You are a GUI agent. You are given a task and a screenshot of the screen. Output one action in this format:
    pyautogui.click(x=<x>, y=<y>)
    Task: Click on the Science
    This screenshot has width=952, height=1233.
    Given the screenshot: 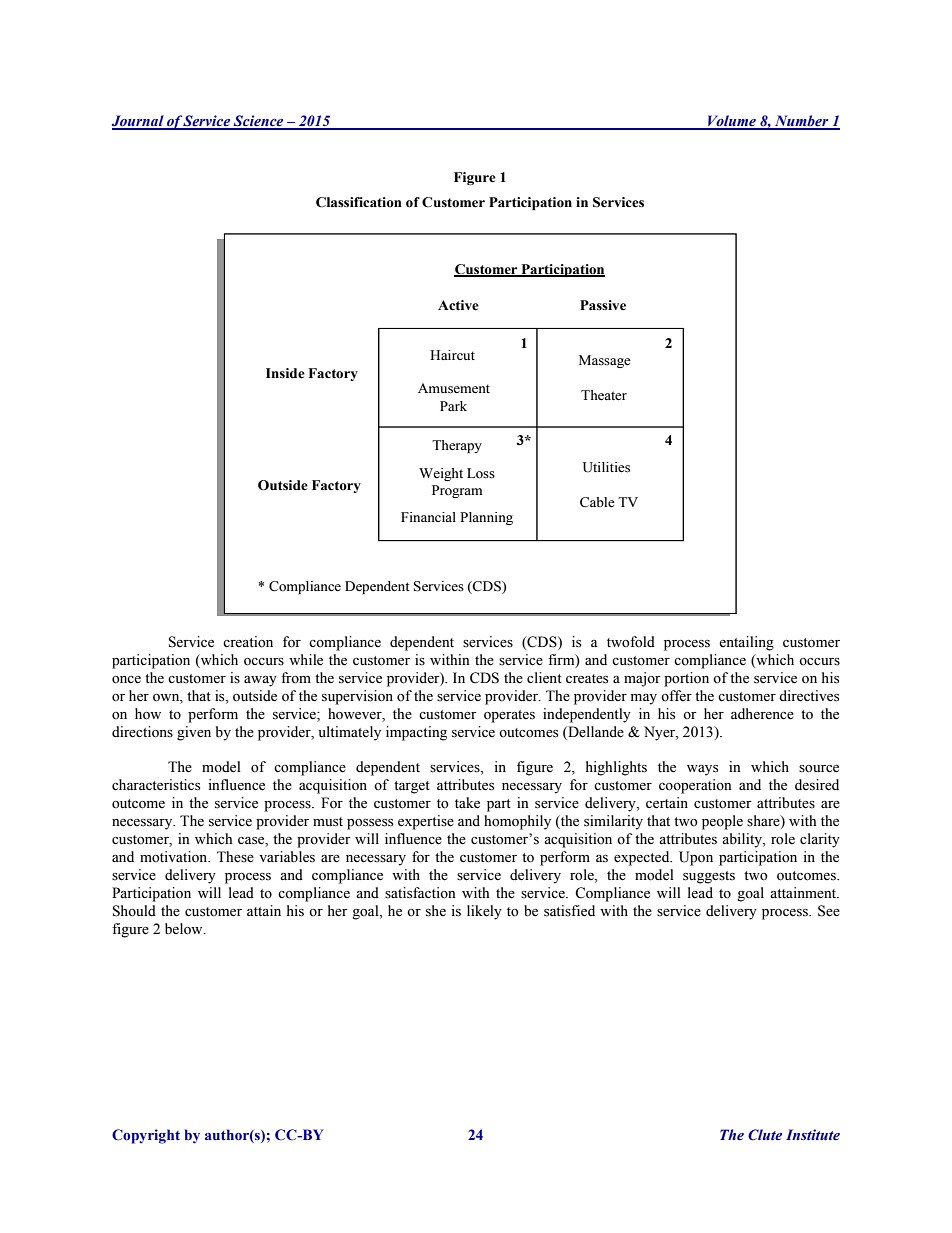 What is the action you would take?
    pyautogui.click(x=259, y=122)
